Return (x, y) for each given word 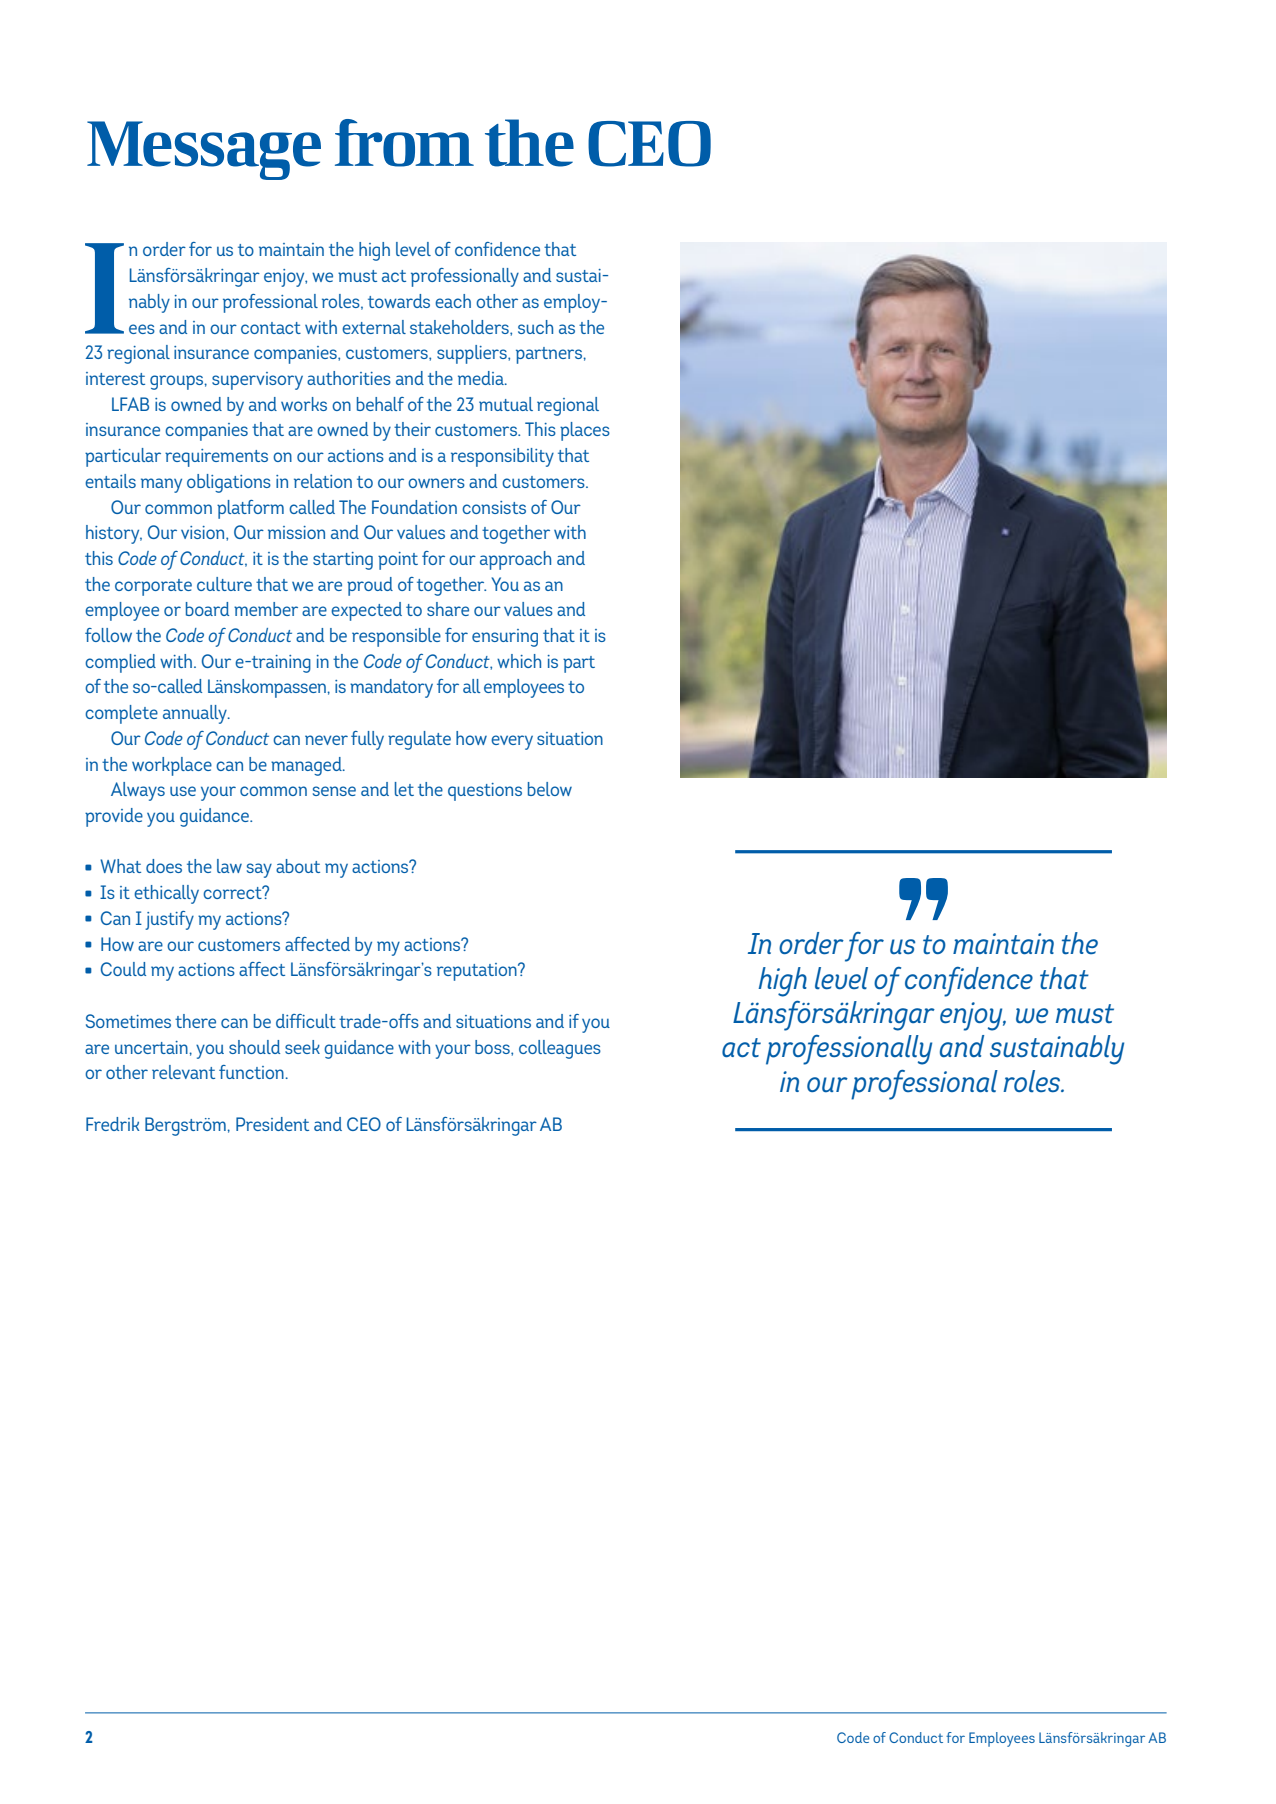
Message (204, 150)
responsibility (502, 457)
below (550, 789)
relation (323, 481)
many (161, 485)
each (453, 301)
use (183, 791)
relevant (183, 1072)
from (404, 143)
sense (334, 791)
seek (302, 1047)
